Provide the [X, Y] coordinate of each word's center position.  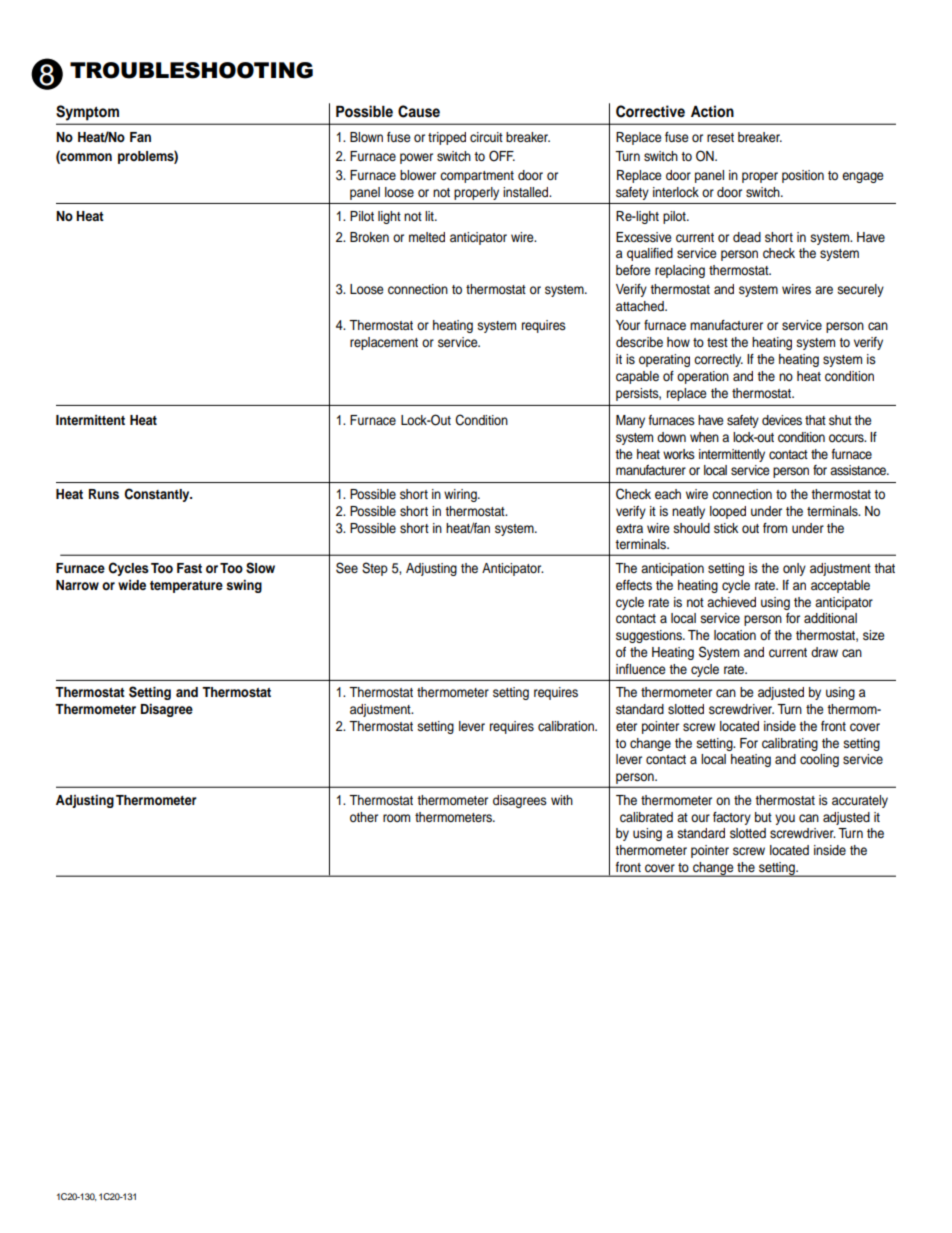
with [562, 800]
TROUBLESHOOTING [191, 70]
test [717, 342]
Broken [369, 237]
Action [712, 111]
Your [628, 325]
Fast [189, 568]
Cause [419, 111]
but [763, 817]
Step [375, 569]
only [794, 569]
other [364, 817]
